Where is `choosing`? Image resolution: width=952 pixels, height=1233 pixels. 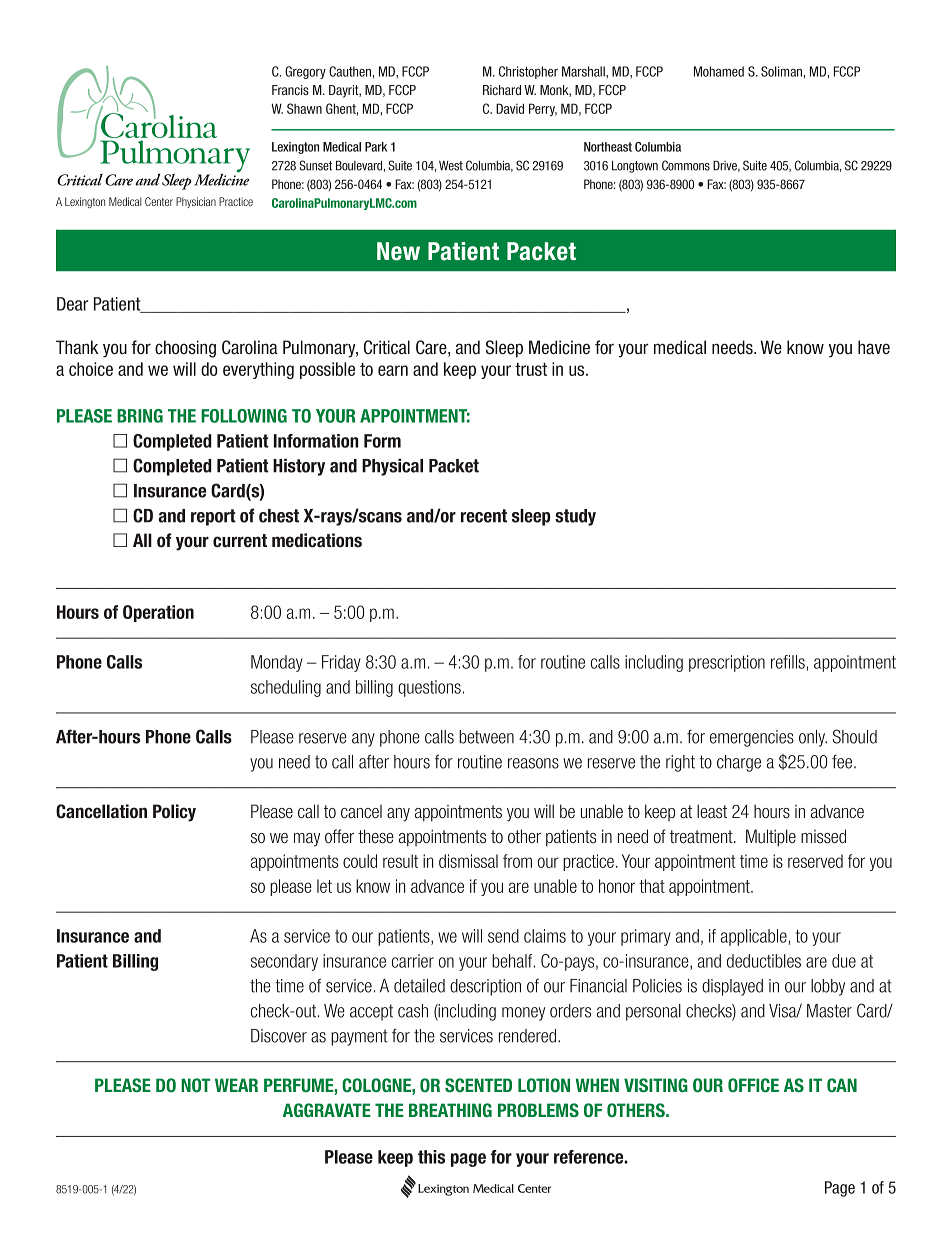 choosing is located at coordinates (185, 349).
